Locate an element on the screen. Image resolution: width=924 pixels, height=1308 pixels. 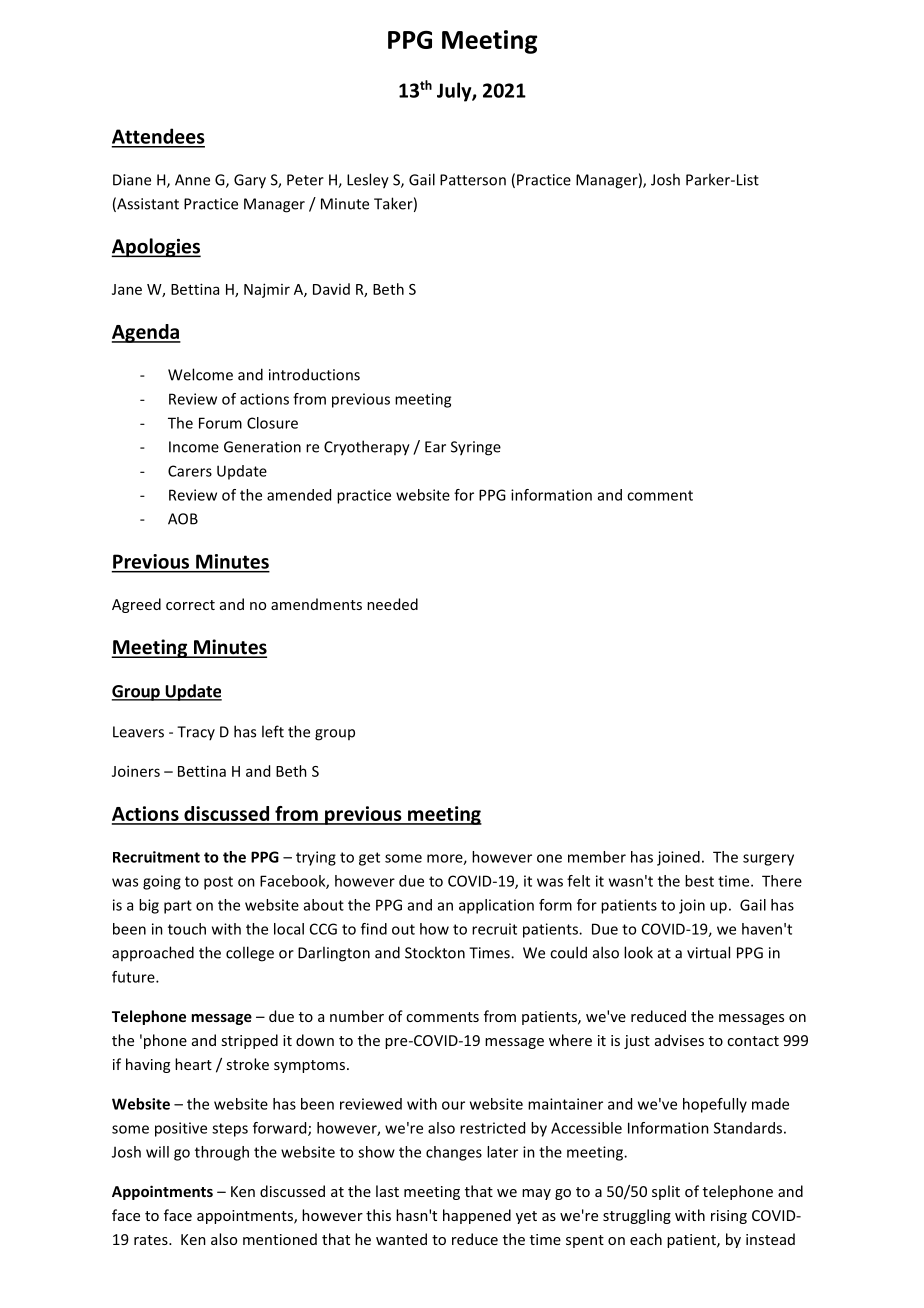
Anne is located at coordinates (192, 180).
